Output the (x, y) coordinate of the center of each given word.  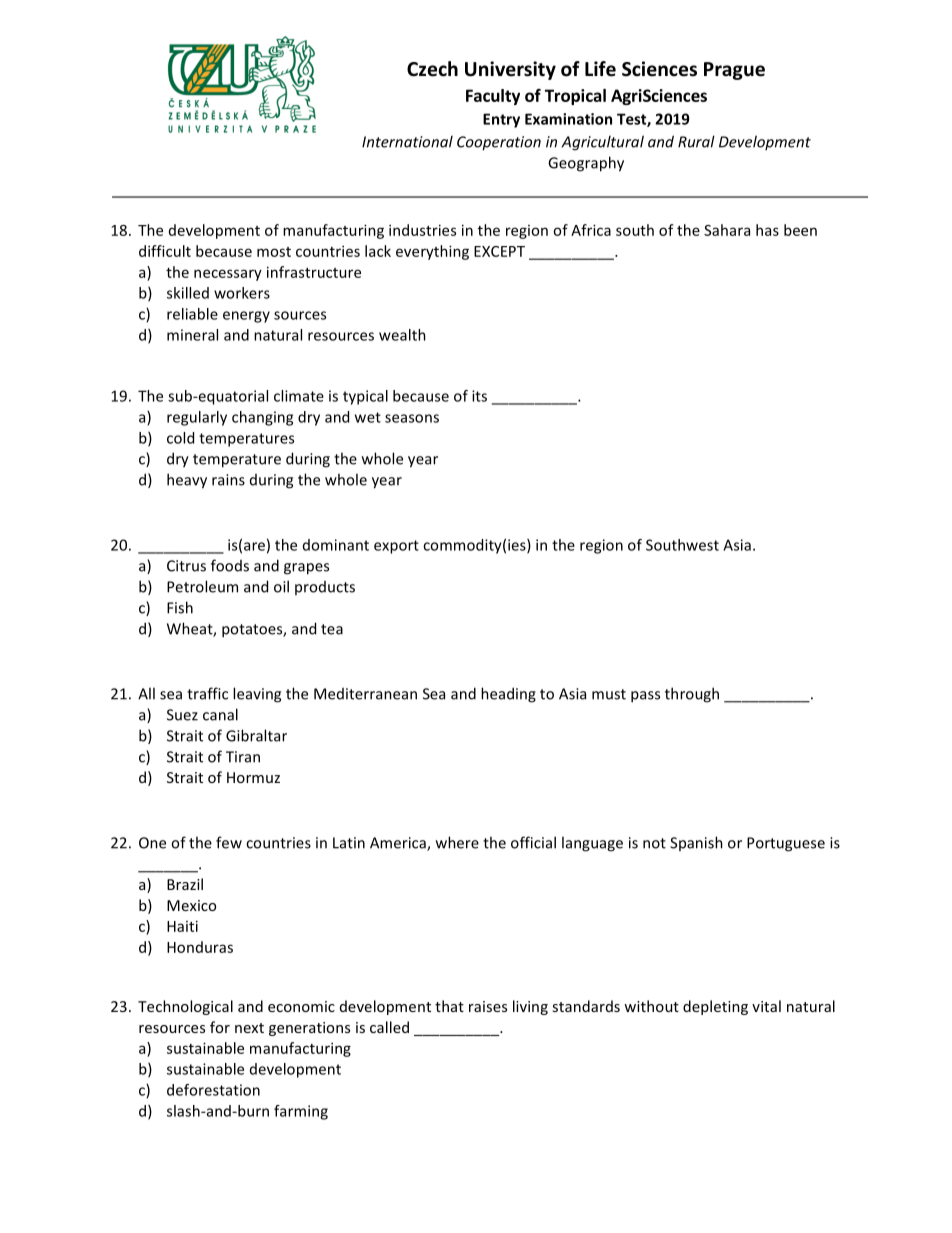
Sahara (727, 230)
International (407, 141)
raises (488, 1006)
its (479, 396)
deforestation (213, 1090)
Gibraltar (256, 735)
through (692, 695)
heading (508, 695)
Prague (734, 71)
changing (262, 418)
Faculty (493, 97)
